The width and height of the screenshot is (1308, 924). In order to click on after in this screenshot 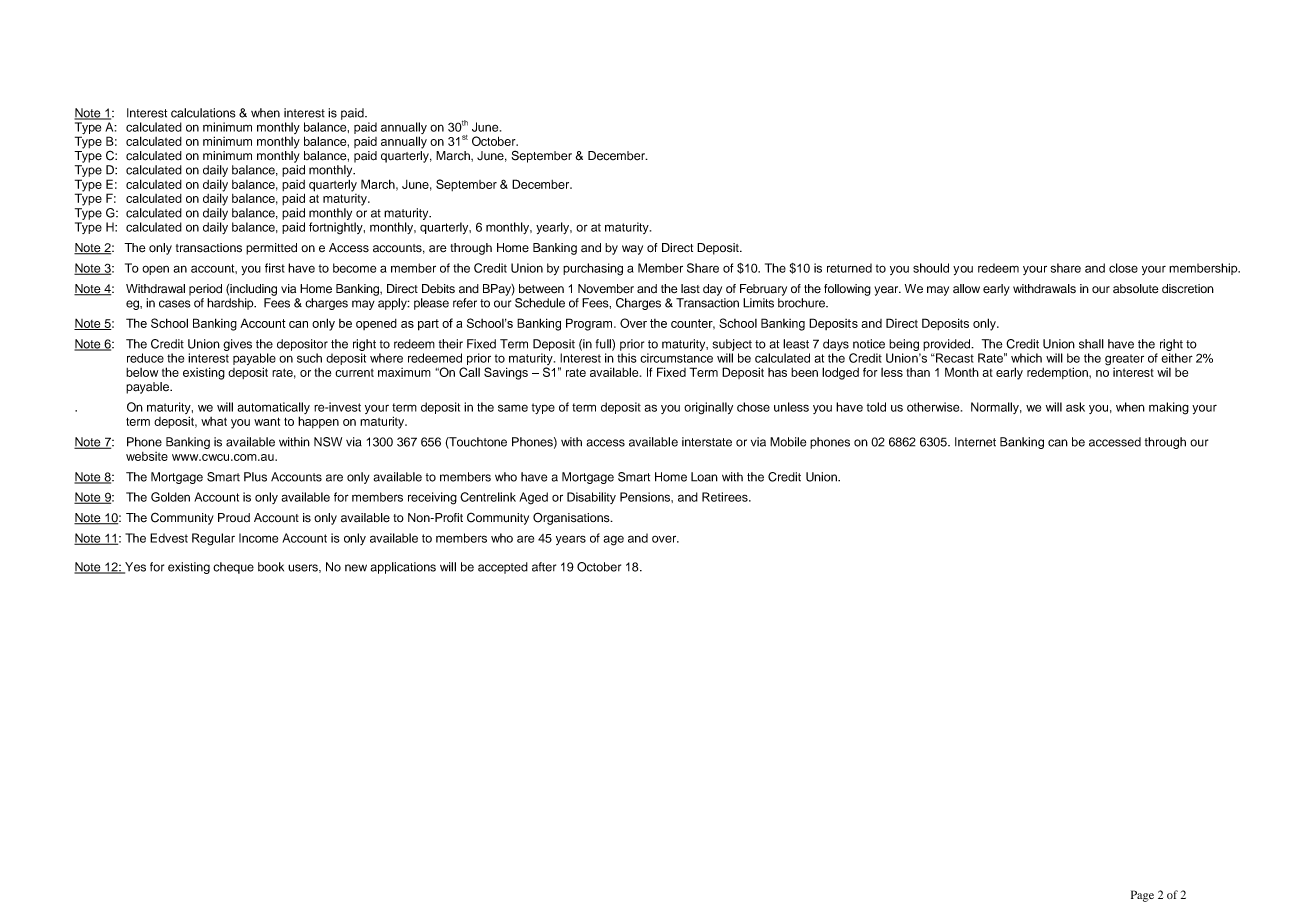, I will do `click(544, 567)`.
